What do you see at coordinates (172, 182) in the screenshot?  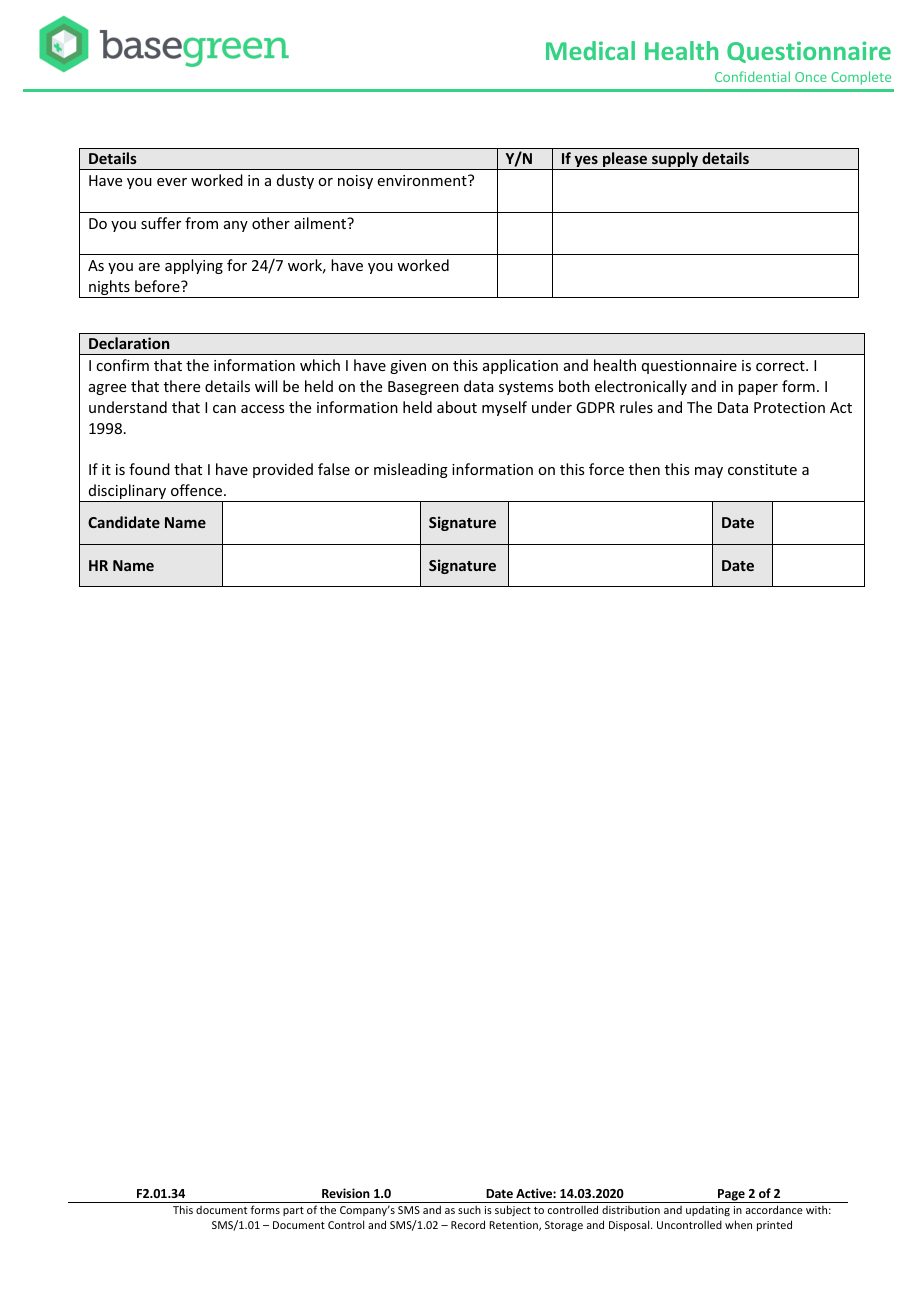 I see `ever` at bounding box center [172, 182].
